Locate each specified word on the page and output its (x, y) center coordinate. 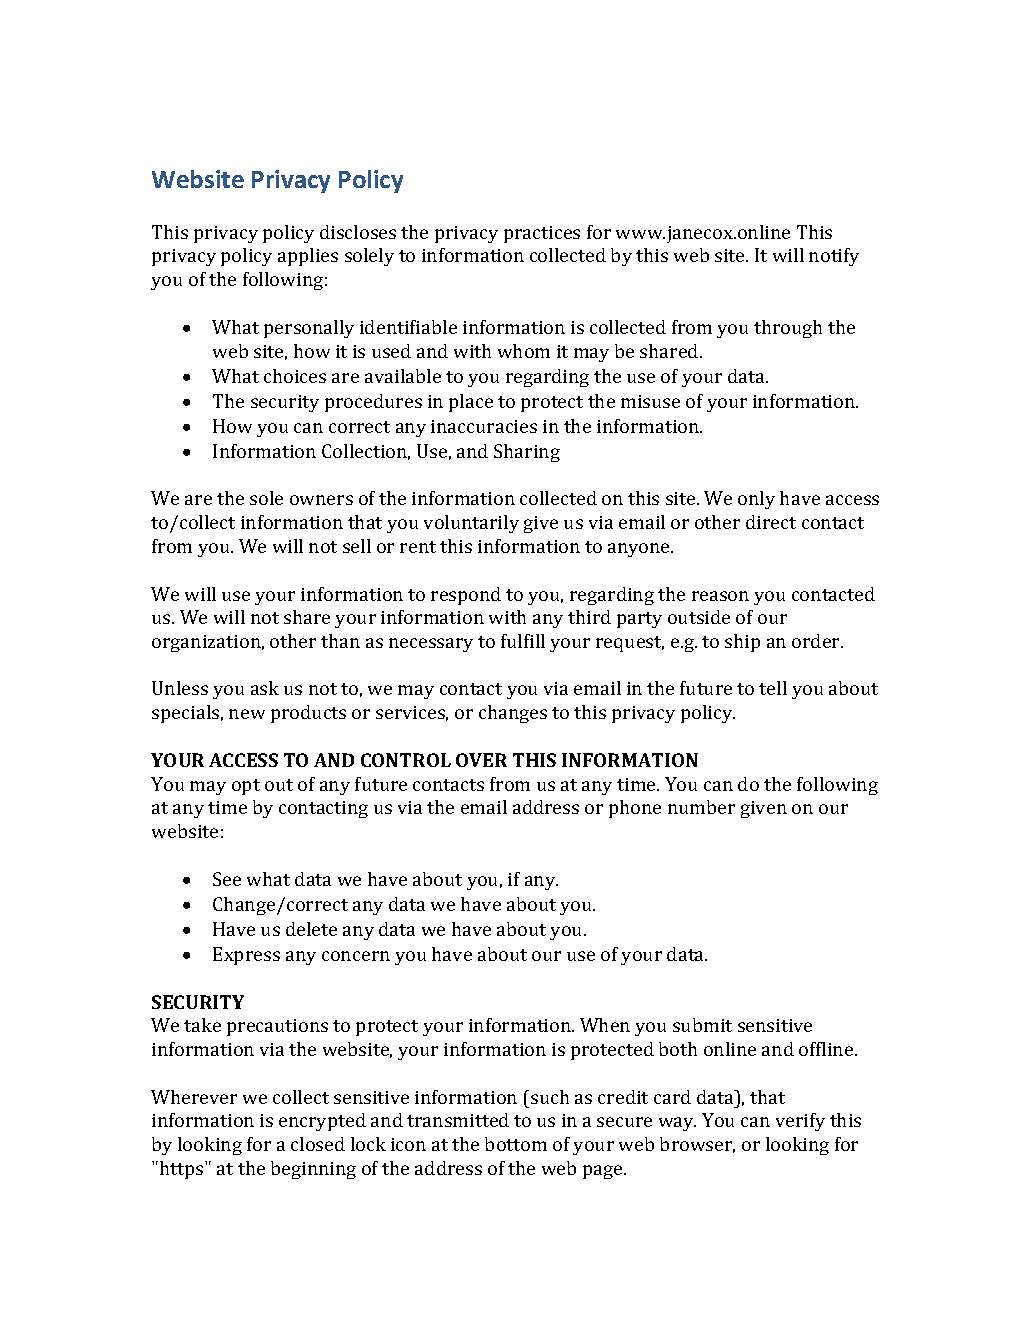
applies (308, 257)
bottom (516, 1144)
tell (773, 688)
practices (542, 234)
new (247, 714)
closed (318, 1144)
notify (834, 257)
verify (800, 1122)
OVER (481, 760)
